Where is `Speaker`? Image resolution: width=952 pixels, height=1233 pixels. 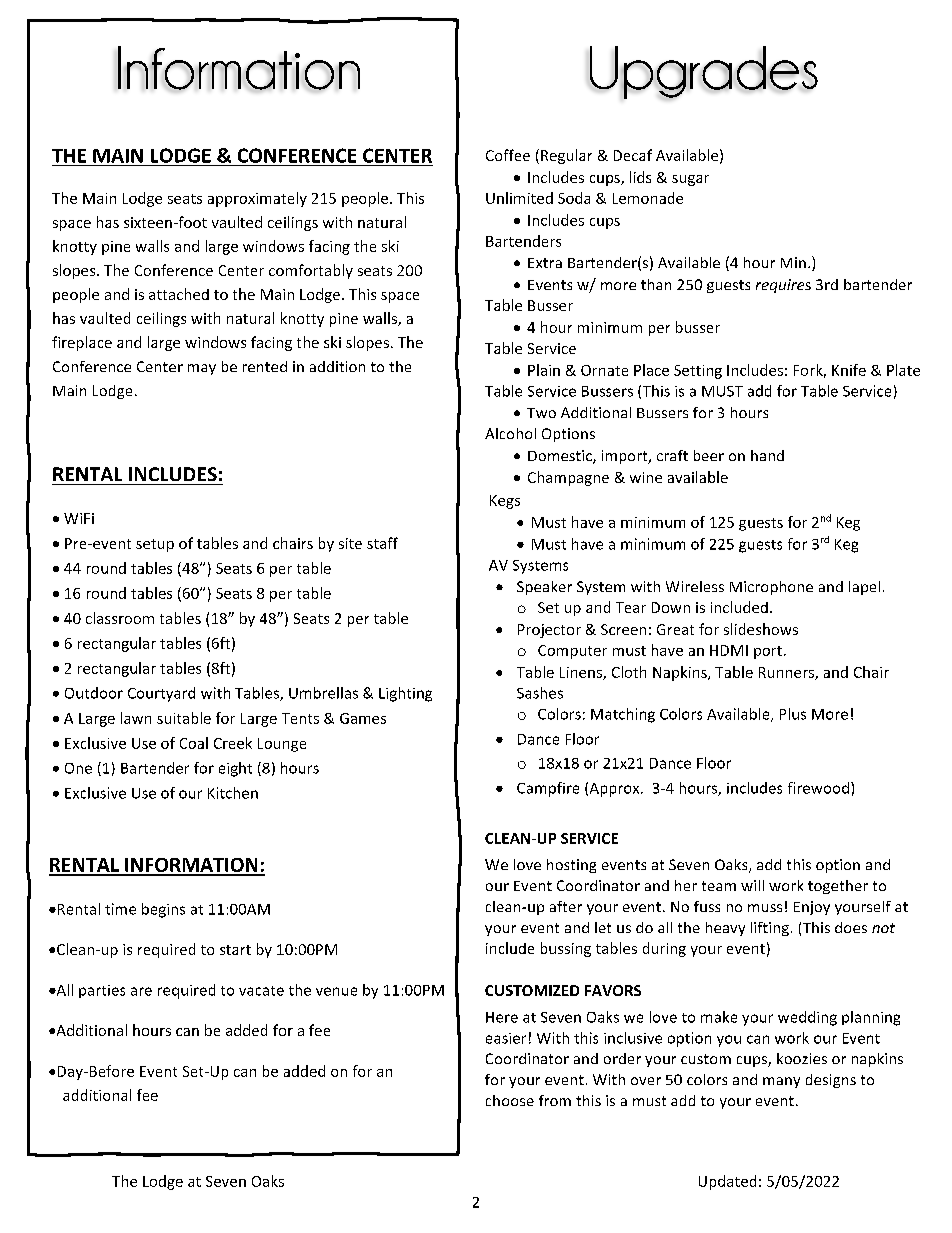
Speaker is located at coordinates (544, 588).
